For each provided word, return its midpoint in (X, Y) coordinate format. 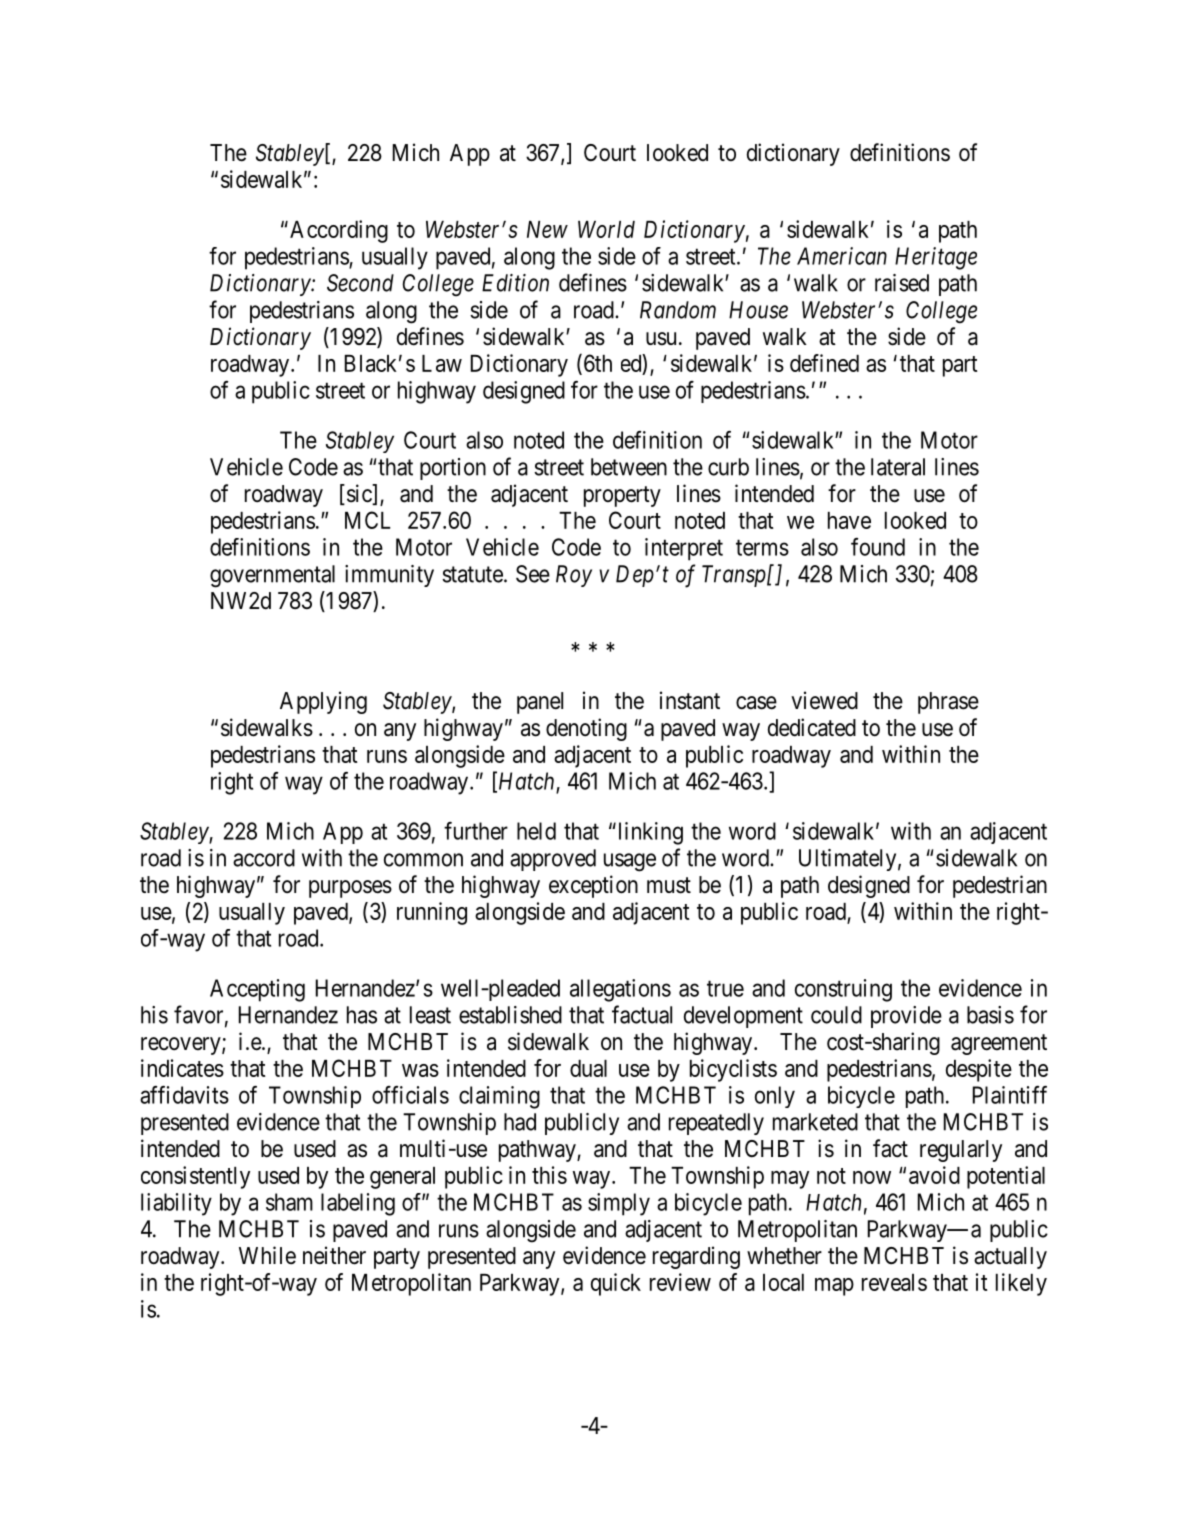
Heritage (936, 258)
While (267, 1255)
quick (616, 1284)
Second (360, 283)
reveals (894, 1282)
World (606, 229)
